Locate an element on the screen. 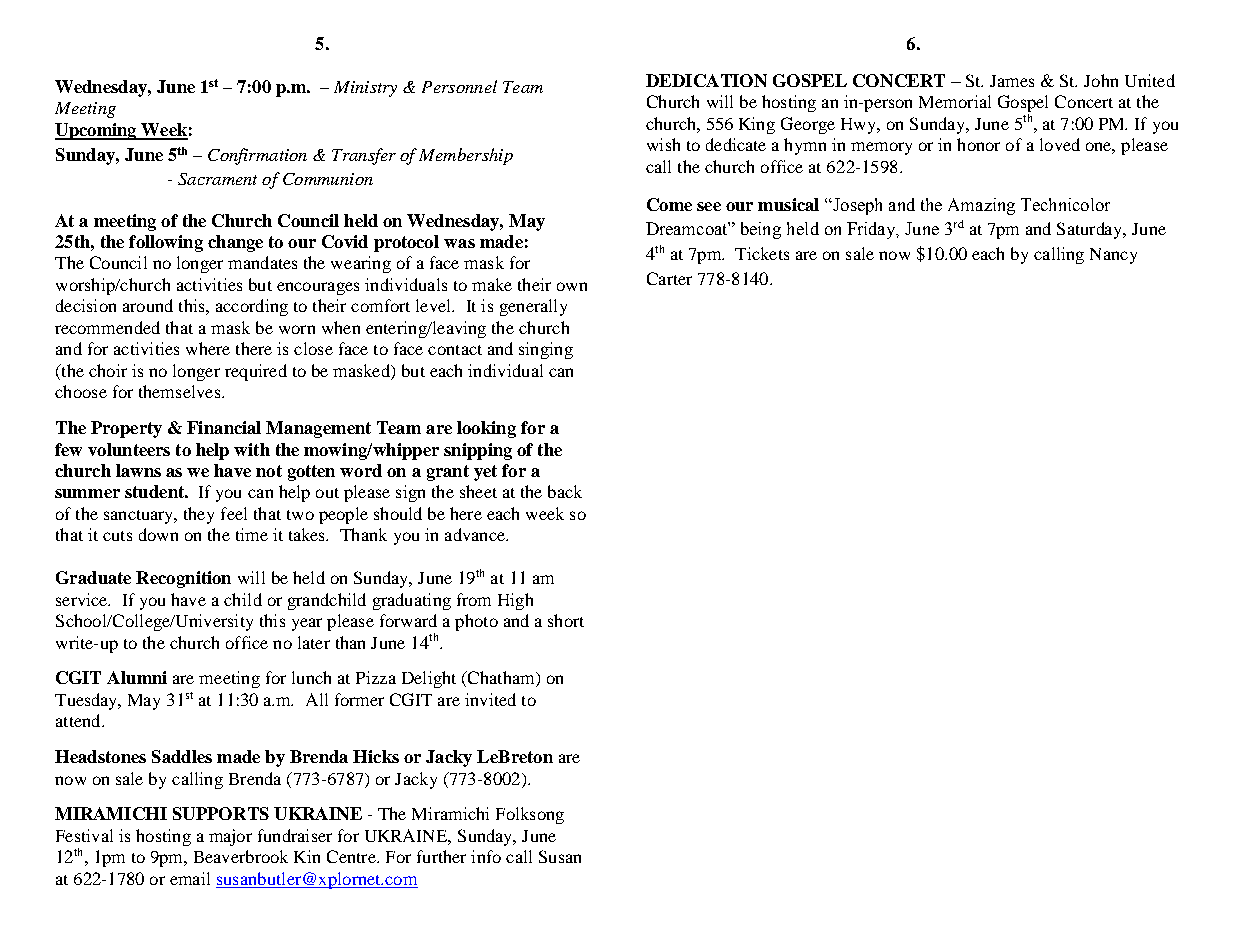  info is located at coordinates (486, 856).
